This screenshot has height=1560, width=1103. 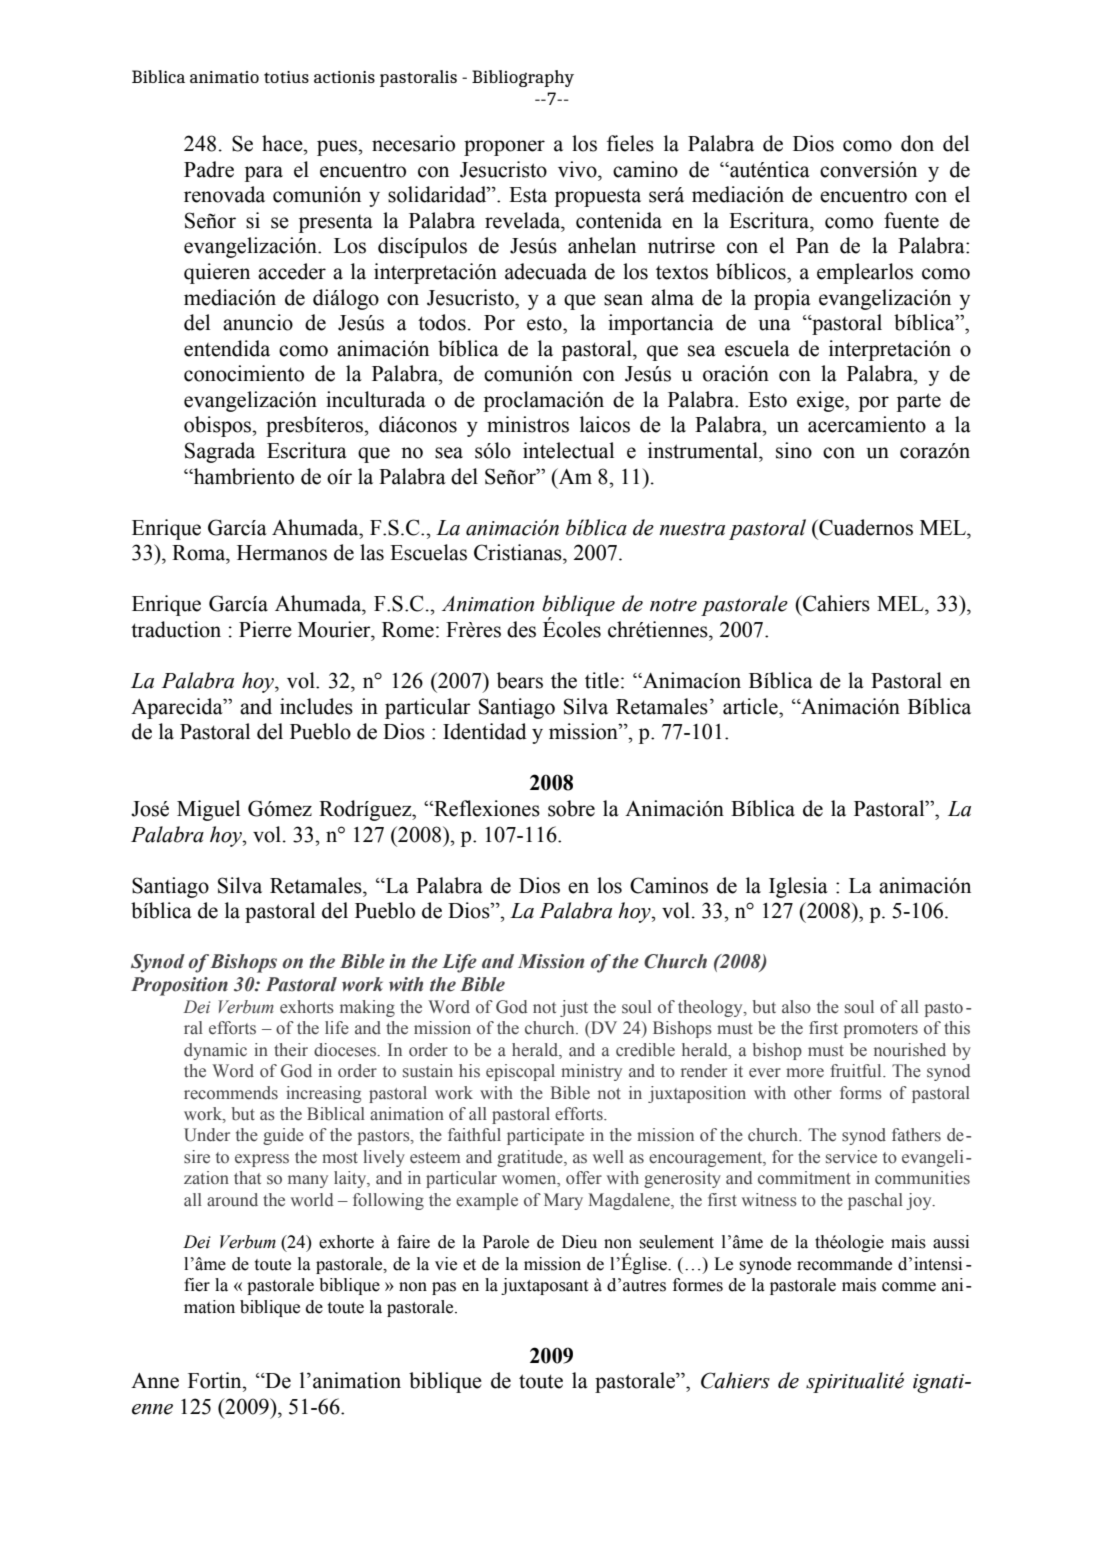 What do you see at coordinates (523, 78) in the screenshot?
I see `Bibliography` at bounding box center [523, 78].
